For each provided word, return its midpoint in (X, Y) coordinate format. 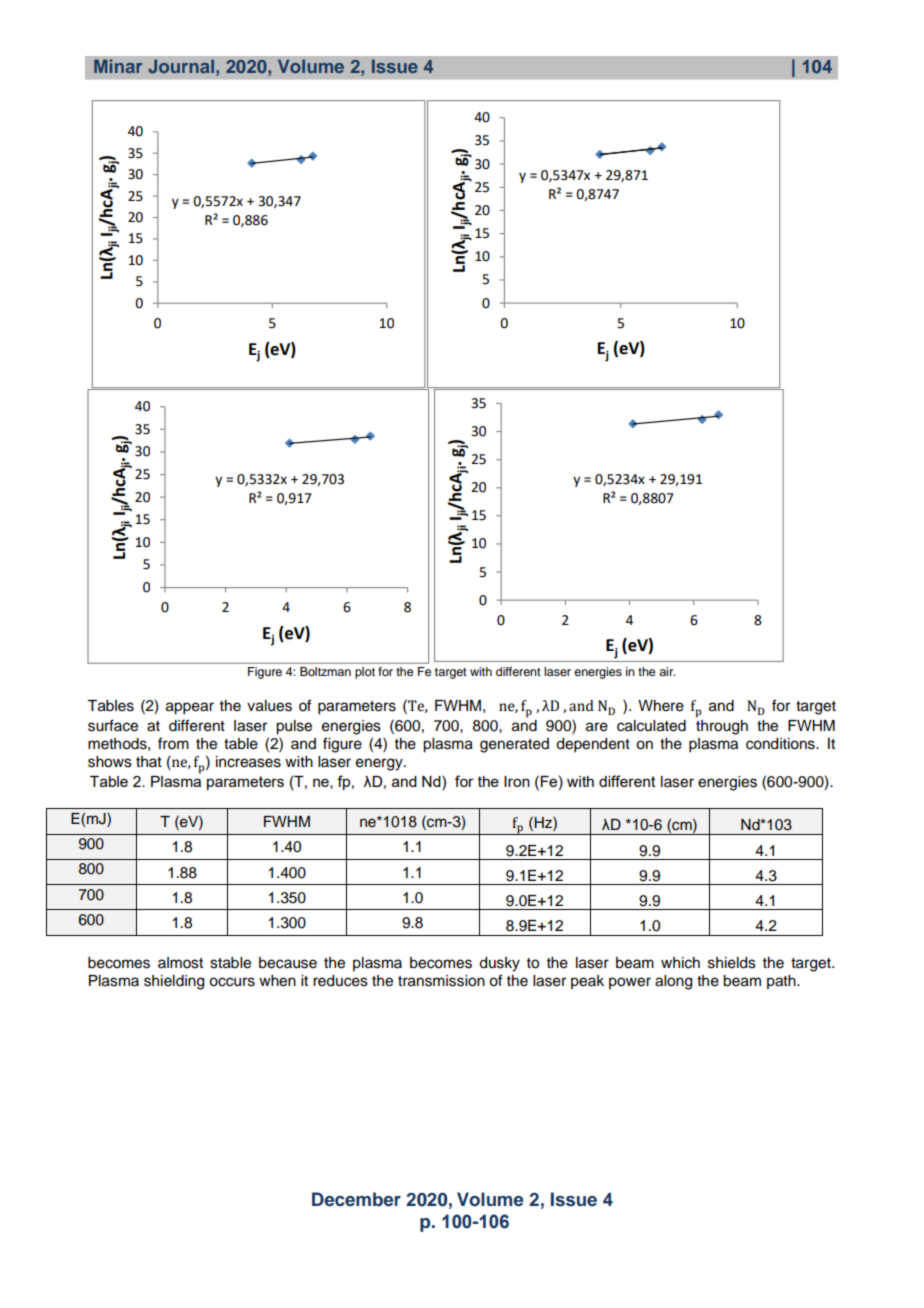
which (680, 963)
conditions (781, 744)
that (149, 761)
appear (190, 708)
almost (180, 963)
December (356, 1199)
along (673, 982)
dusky (499, 964)
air (667, 671)
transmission (441, 981)
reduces (340, 981)
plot (365, 673)
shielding (174, 982)
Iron (517, 781)
